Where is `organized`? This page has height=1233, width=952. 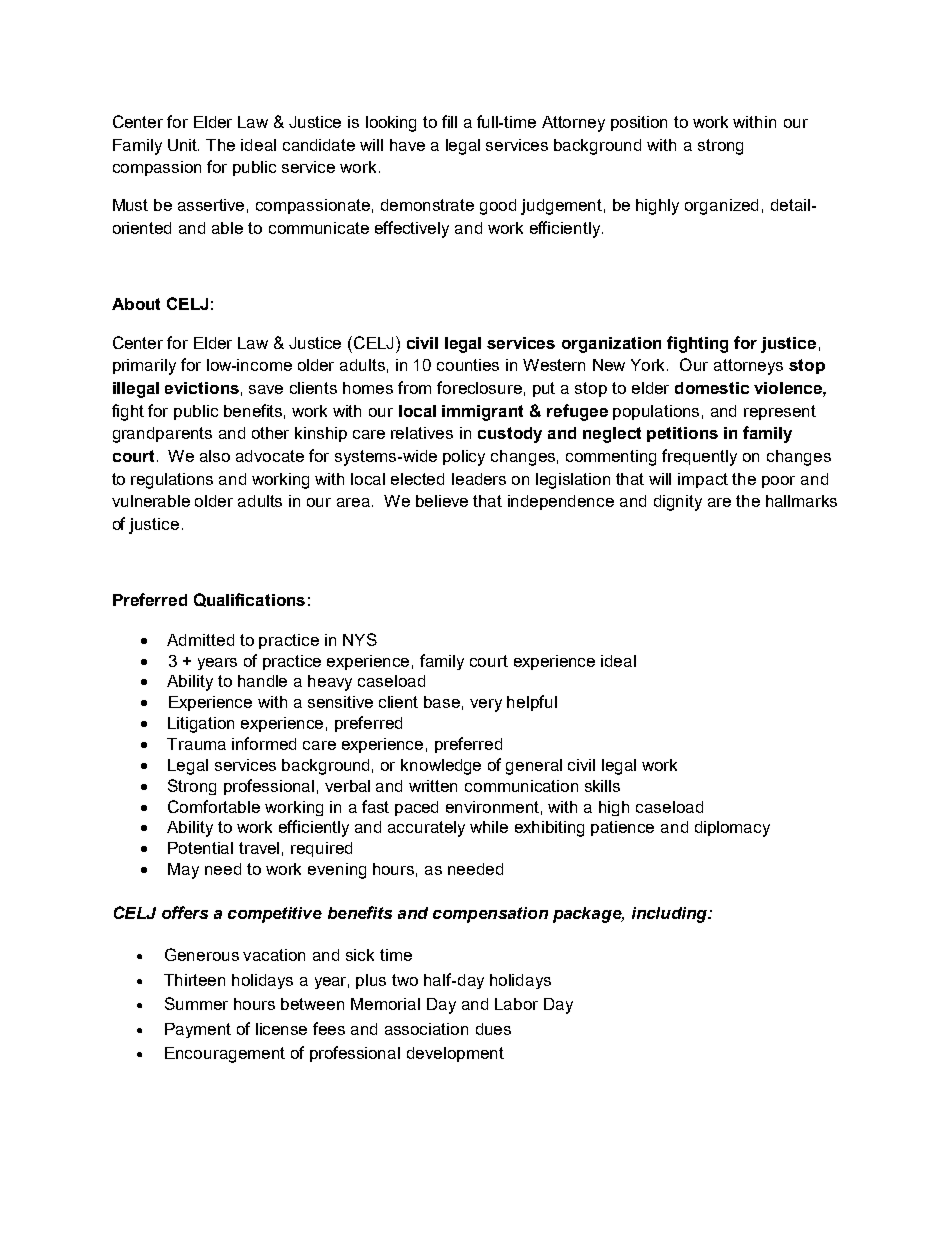
organized is located at coordinates (721, 207).
